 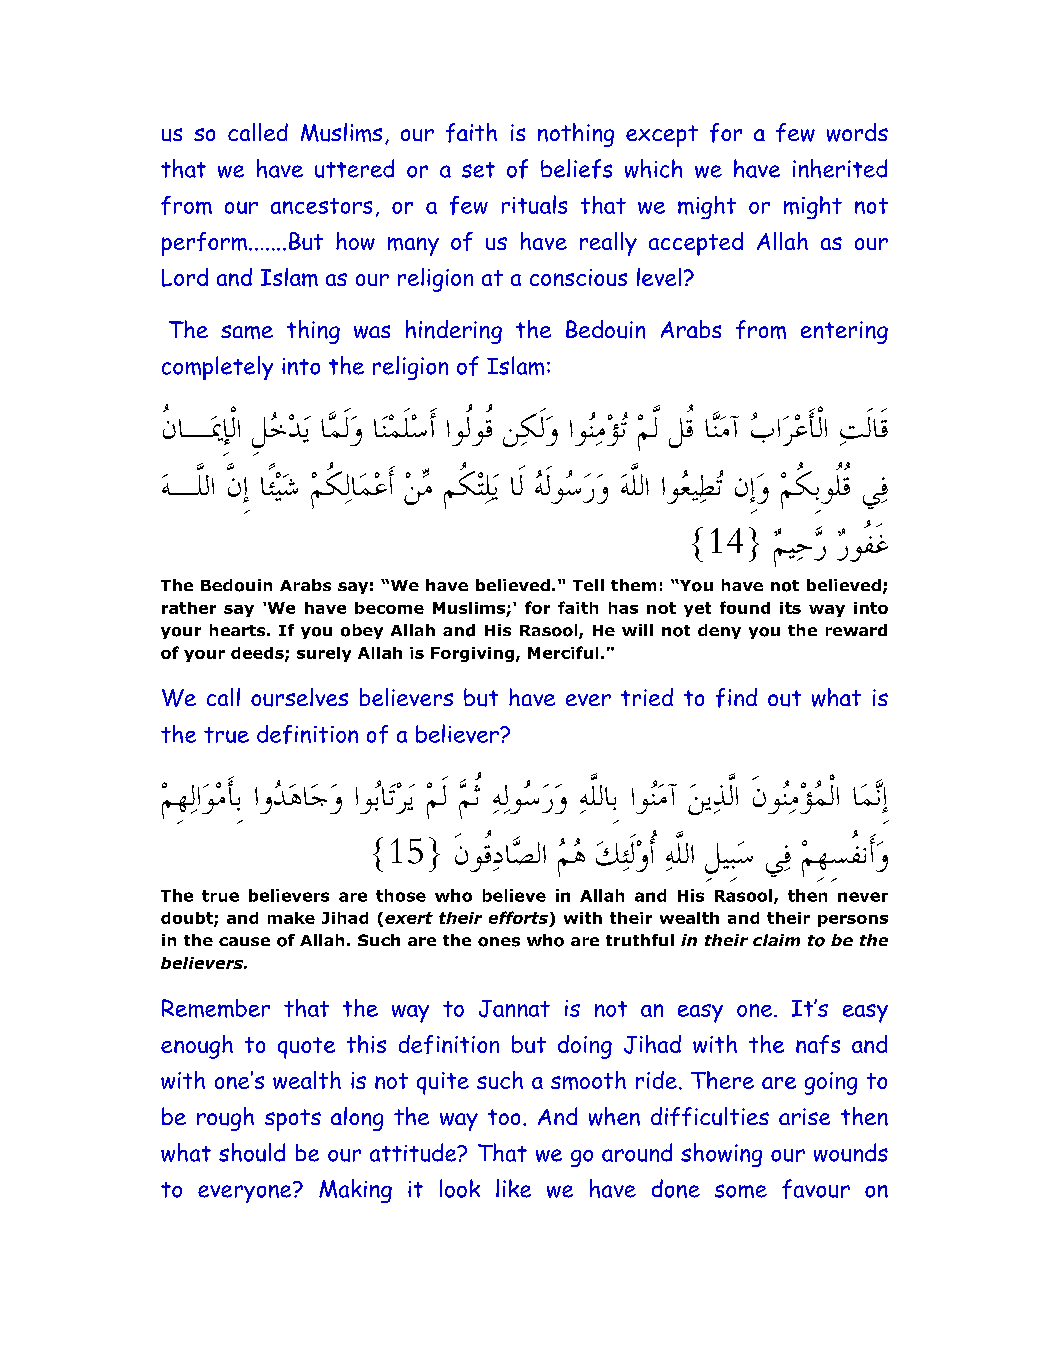 I want to click on efforts, so click(x=519, y=919).
